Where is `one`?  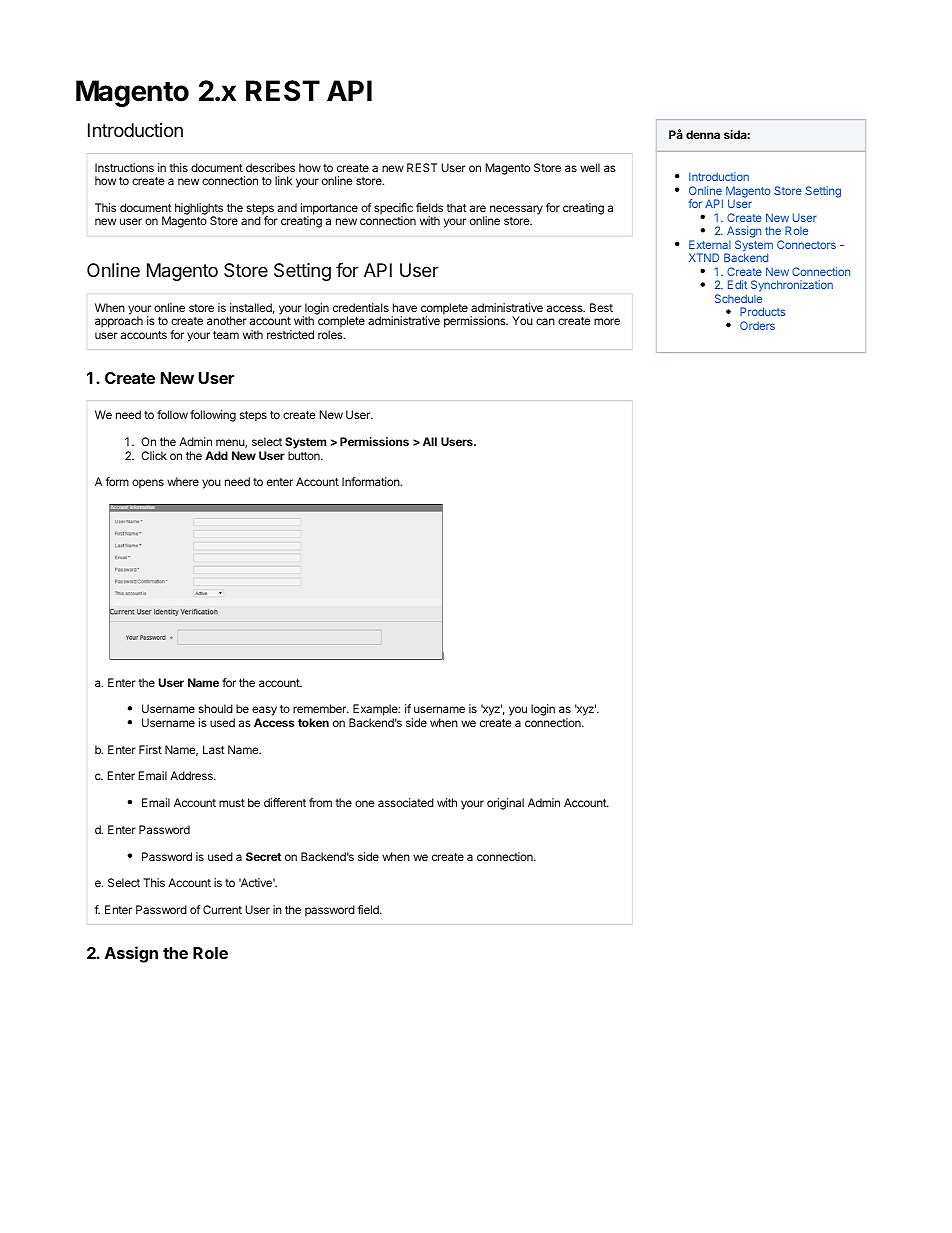 one is located at coordinates (364, 803).
